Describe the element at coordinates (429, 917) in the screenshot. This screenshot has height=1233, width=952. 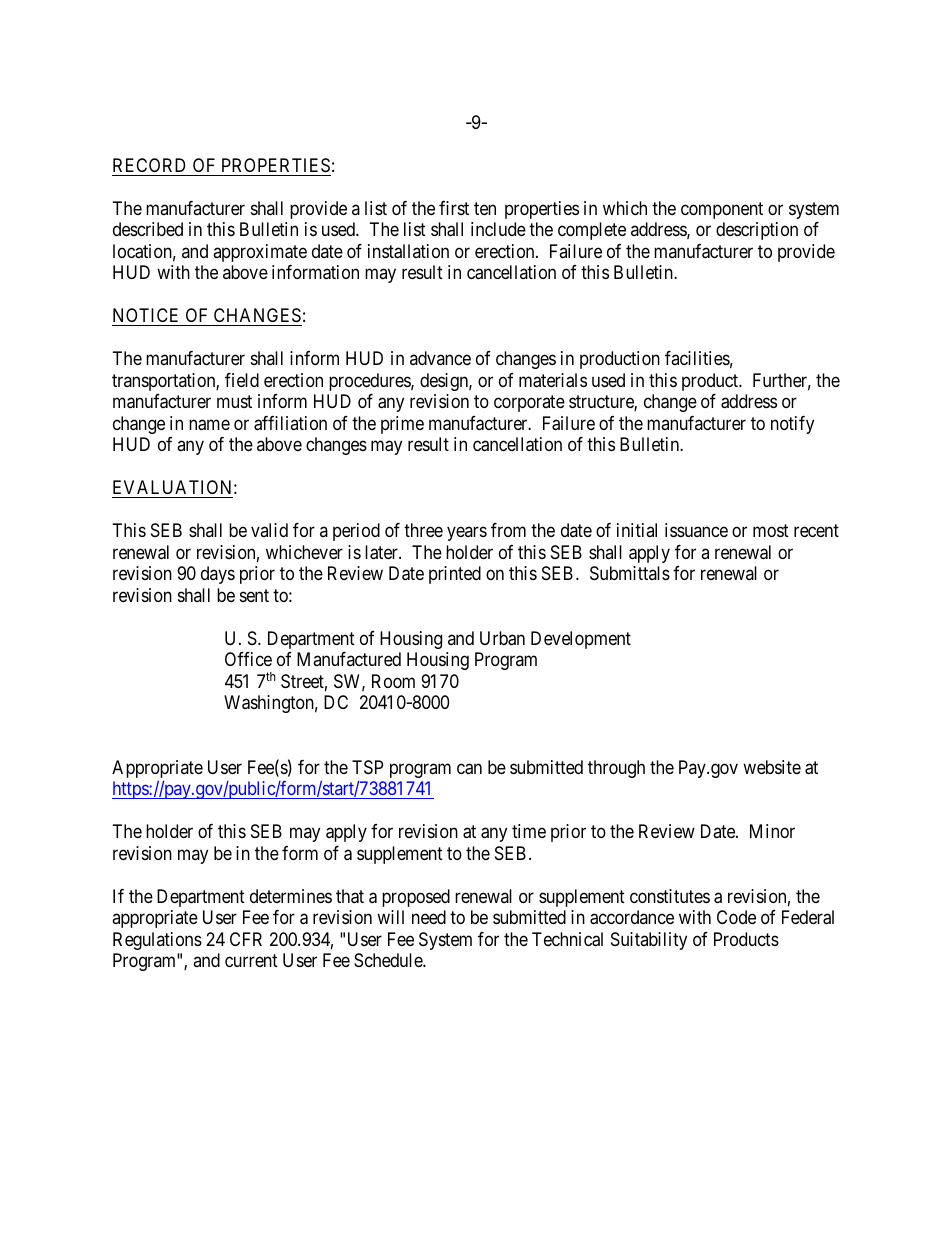
I see `need` at that location.
